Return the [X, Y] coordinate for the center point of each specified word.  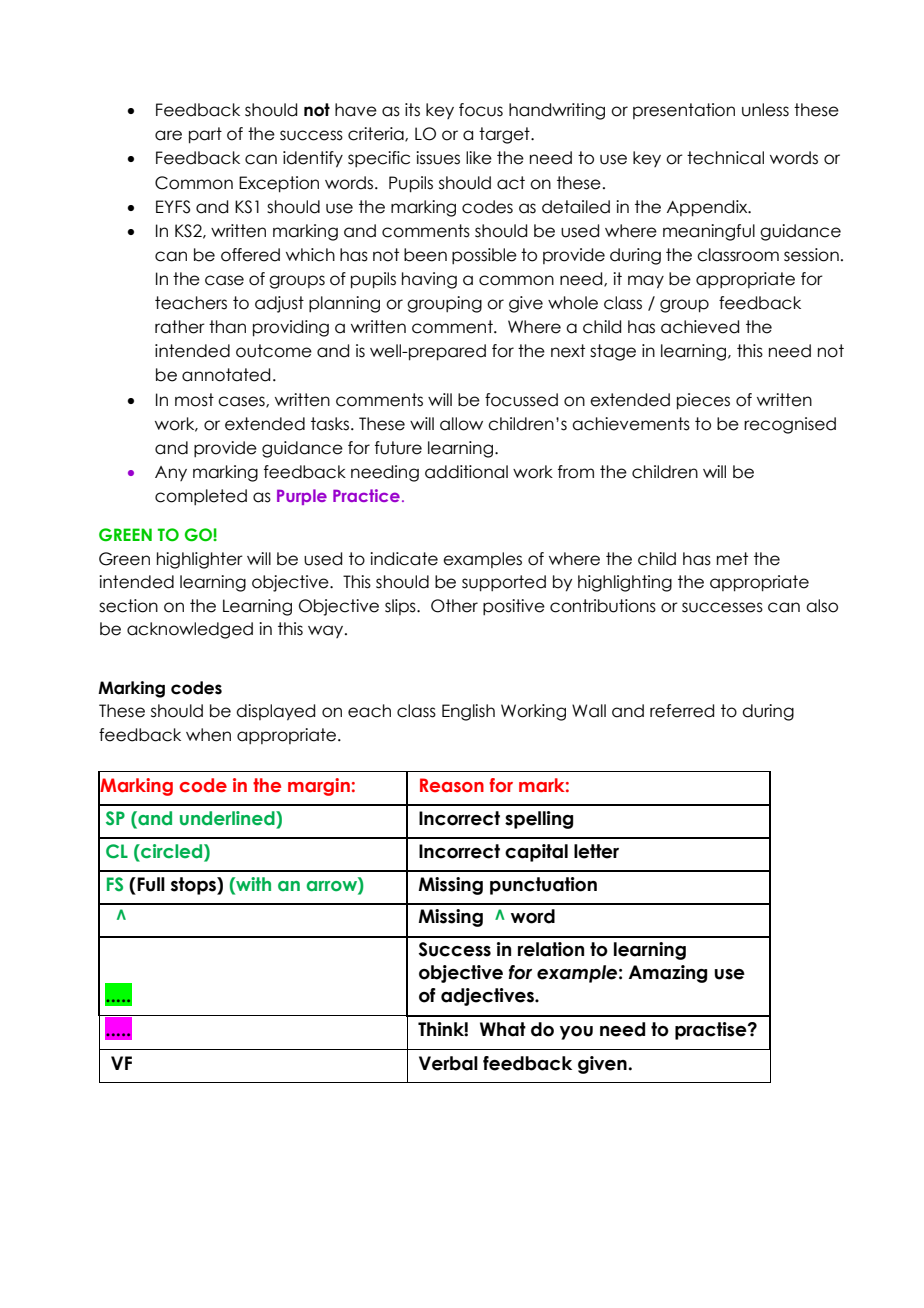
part [205, 135]
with [252, 884]
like [479, 158]
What [503, 1029]
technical [725, 158]
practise [712, 1031]
